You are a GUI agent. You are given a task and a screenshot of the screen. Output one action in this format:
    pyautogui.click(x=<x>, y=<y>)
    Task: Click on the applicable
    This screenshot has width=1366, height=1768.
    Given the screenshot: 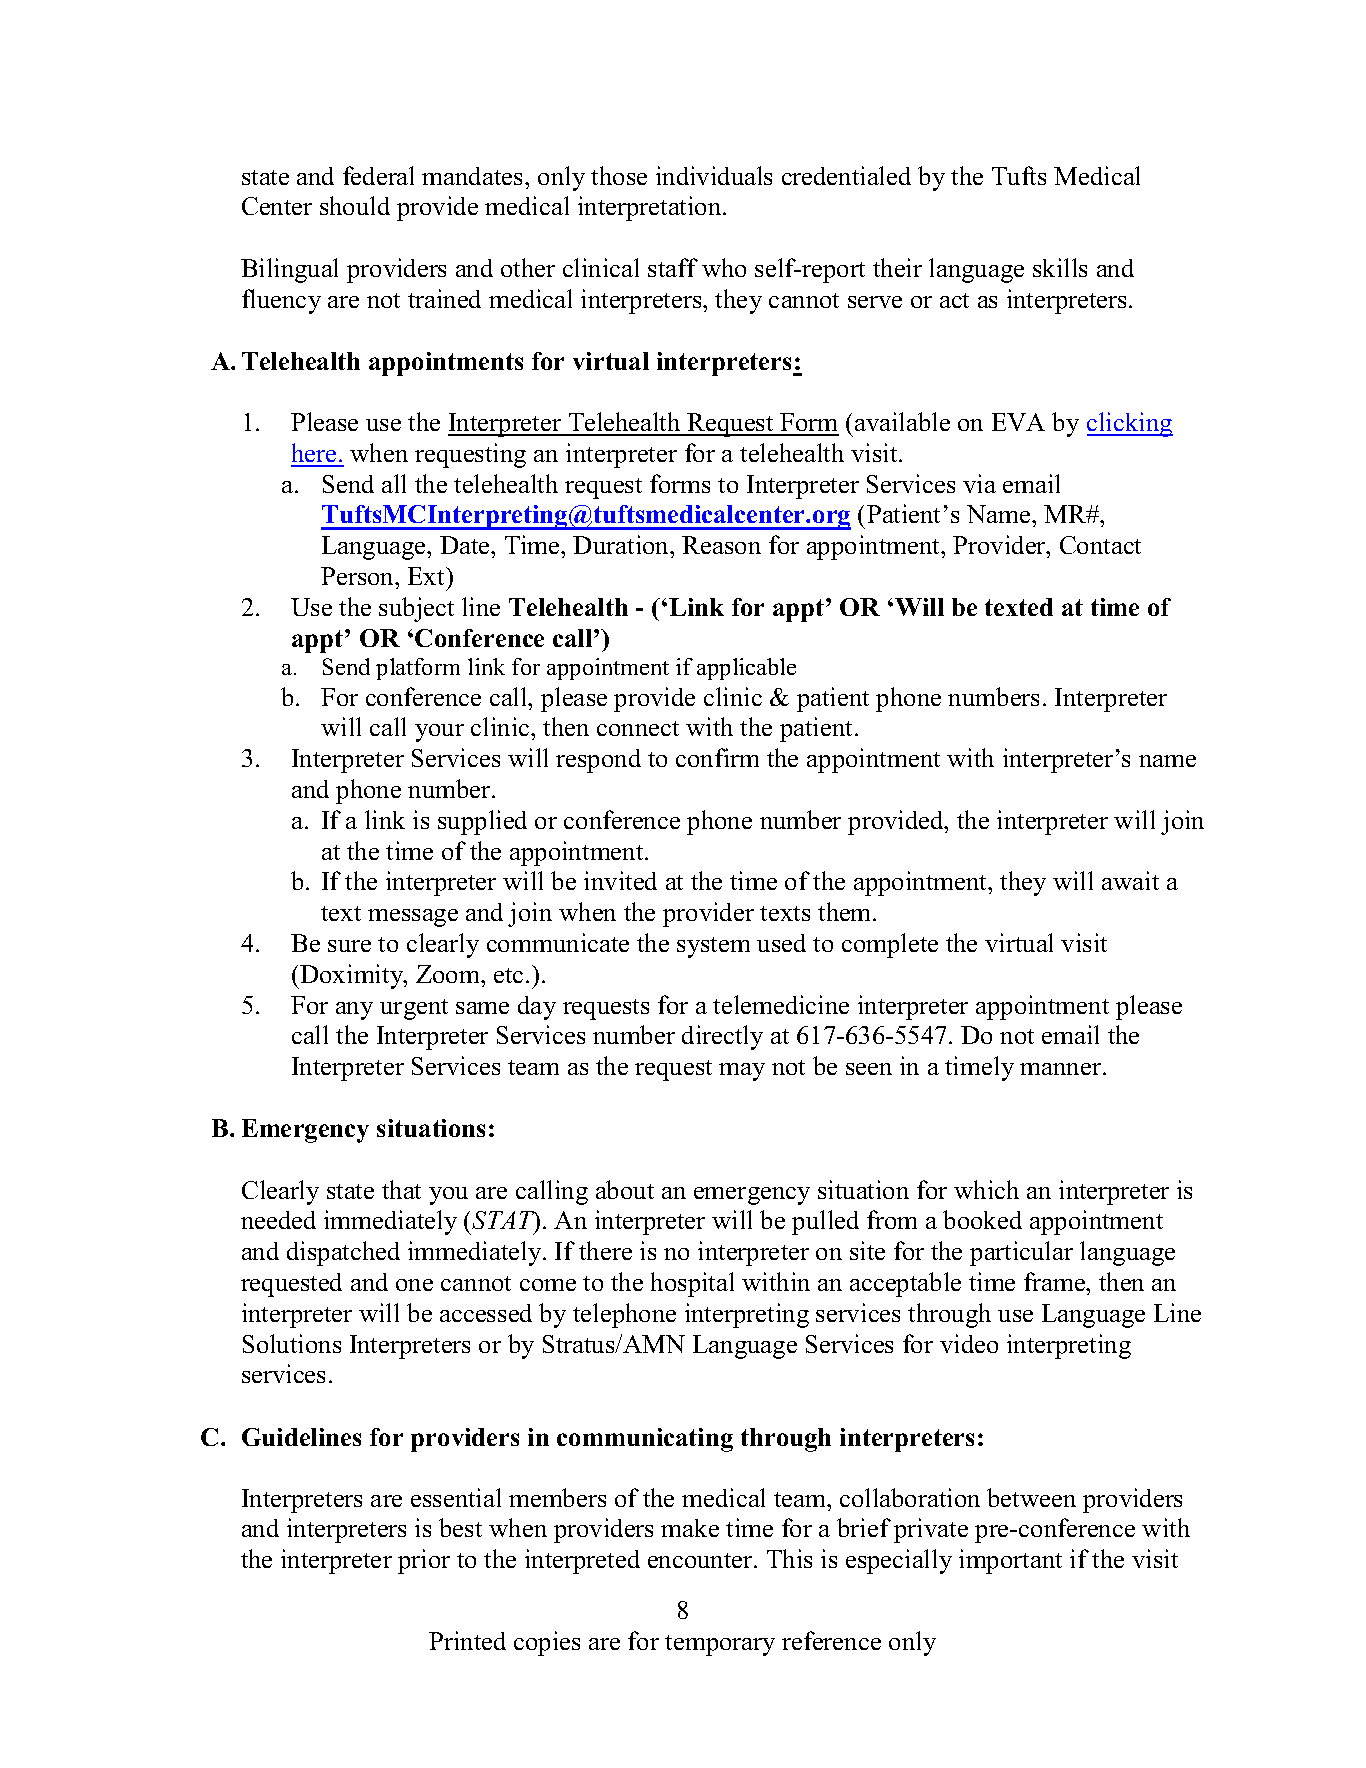 What is the action you would take?
    pyautogui.click(x=746, y=669)
